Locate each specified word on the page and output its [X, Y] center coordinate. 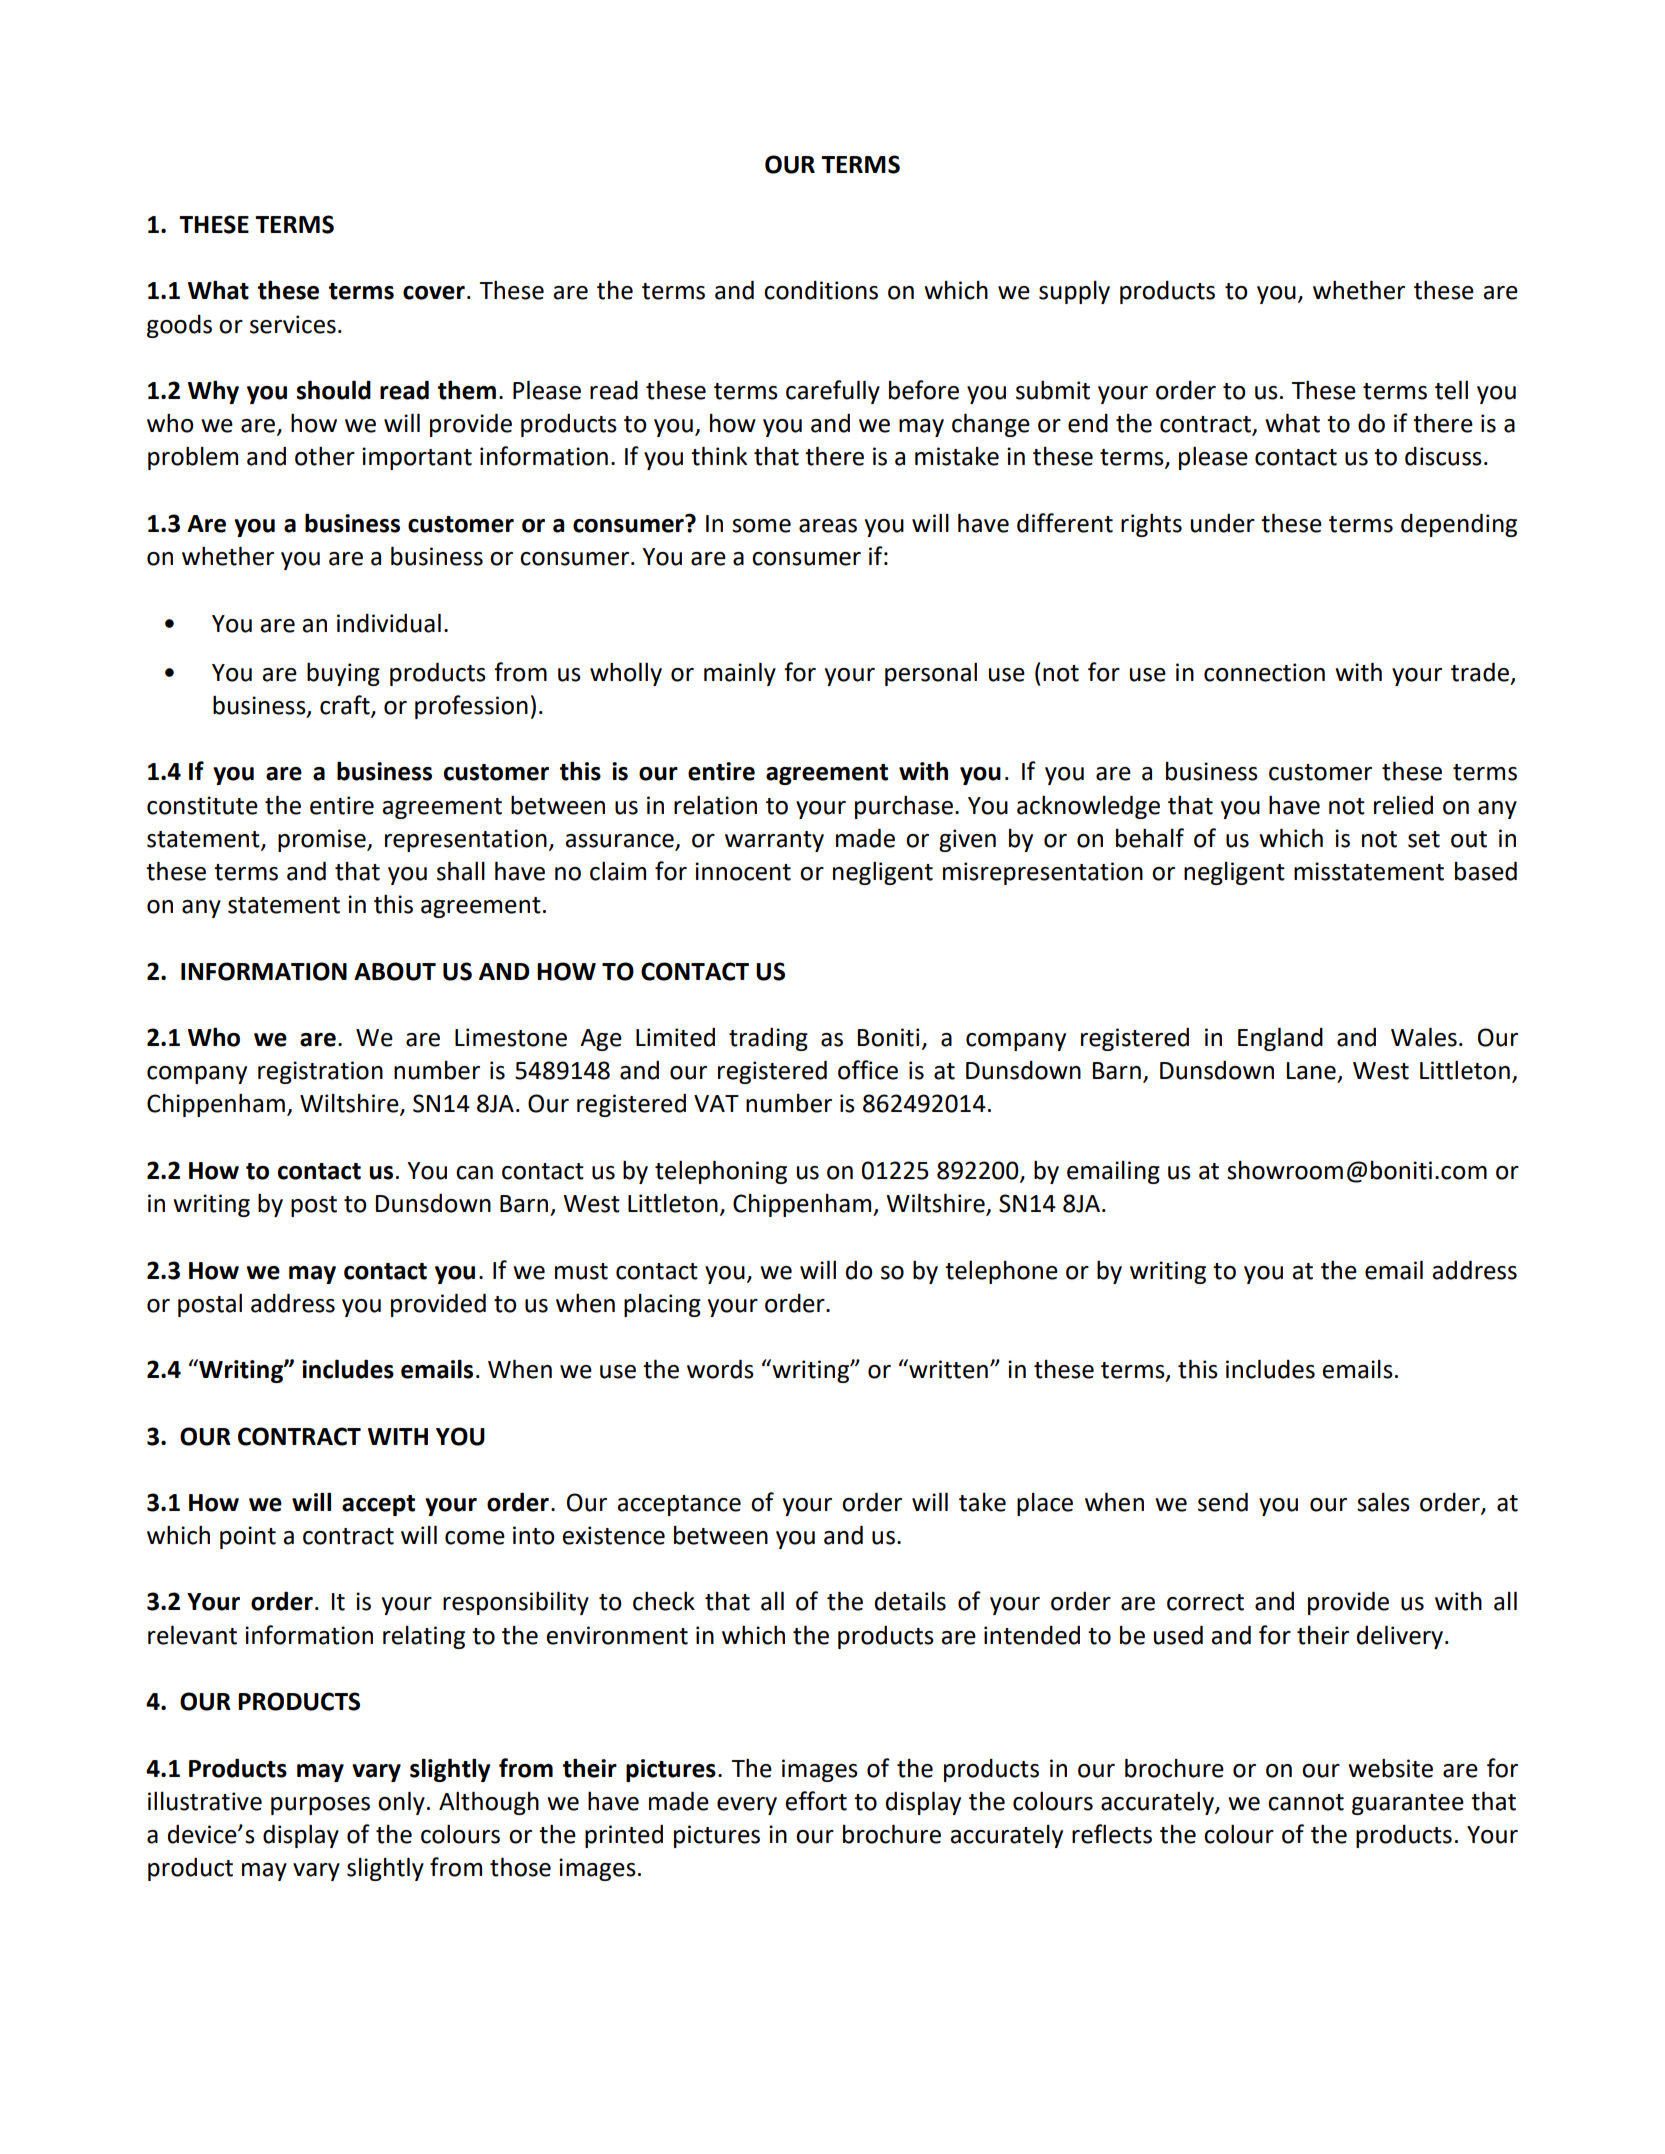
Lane [1311, 1071]
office [868, 1070]
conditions [821, 290]
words [720, 1369]
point [248, 1537]
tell [1451, 390]
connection [1264, 672]
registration [320, 1072]
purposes [320, 1806]
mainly [740, 674]
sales [1383, 1502]
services [293, 324]
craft [346, 706]
